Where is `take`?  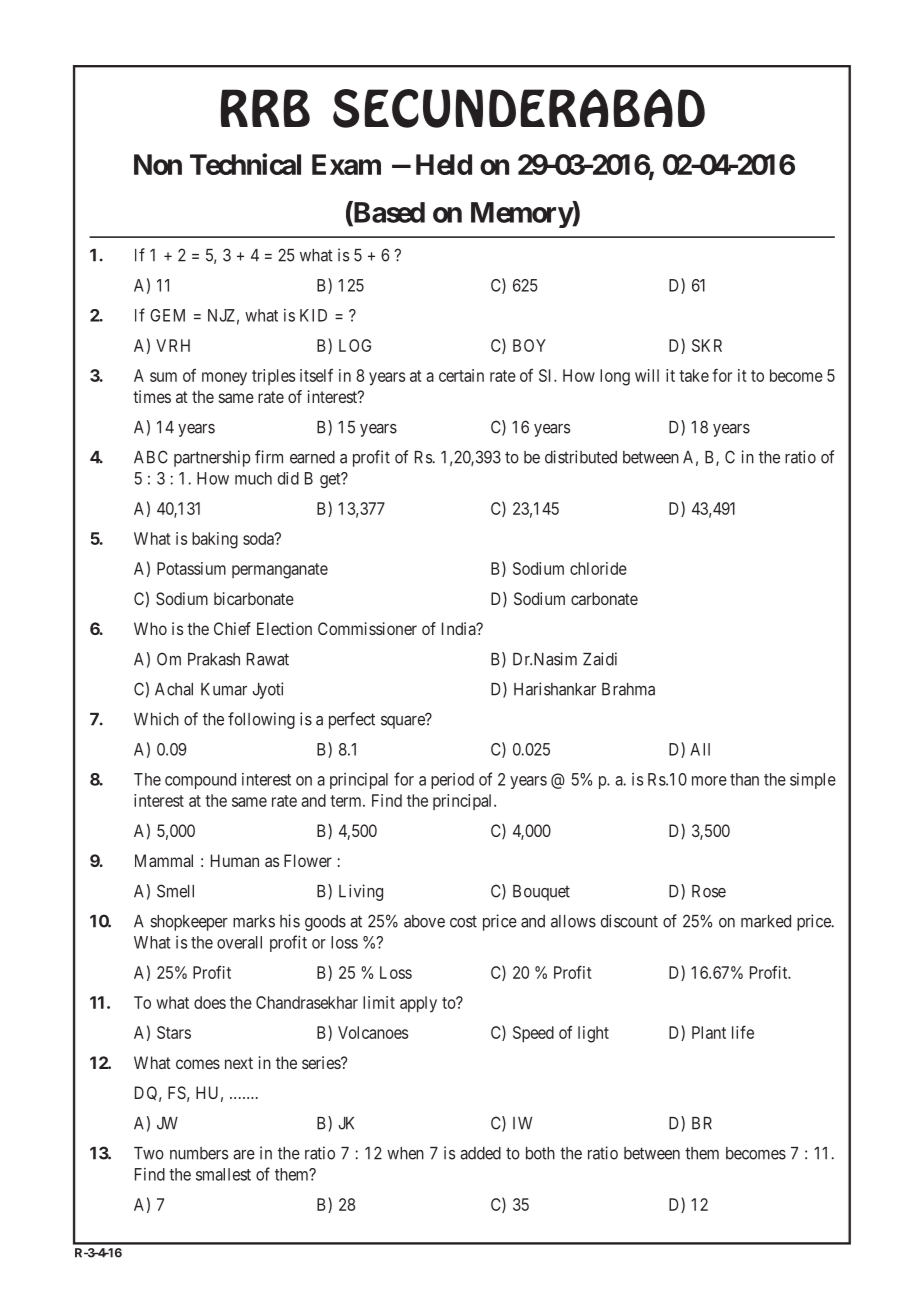
take is located at coordinates (694, 375).
